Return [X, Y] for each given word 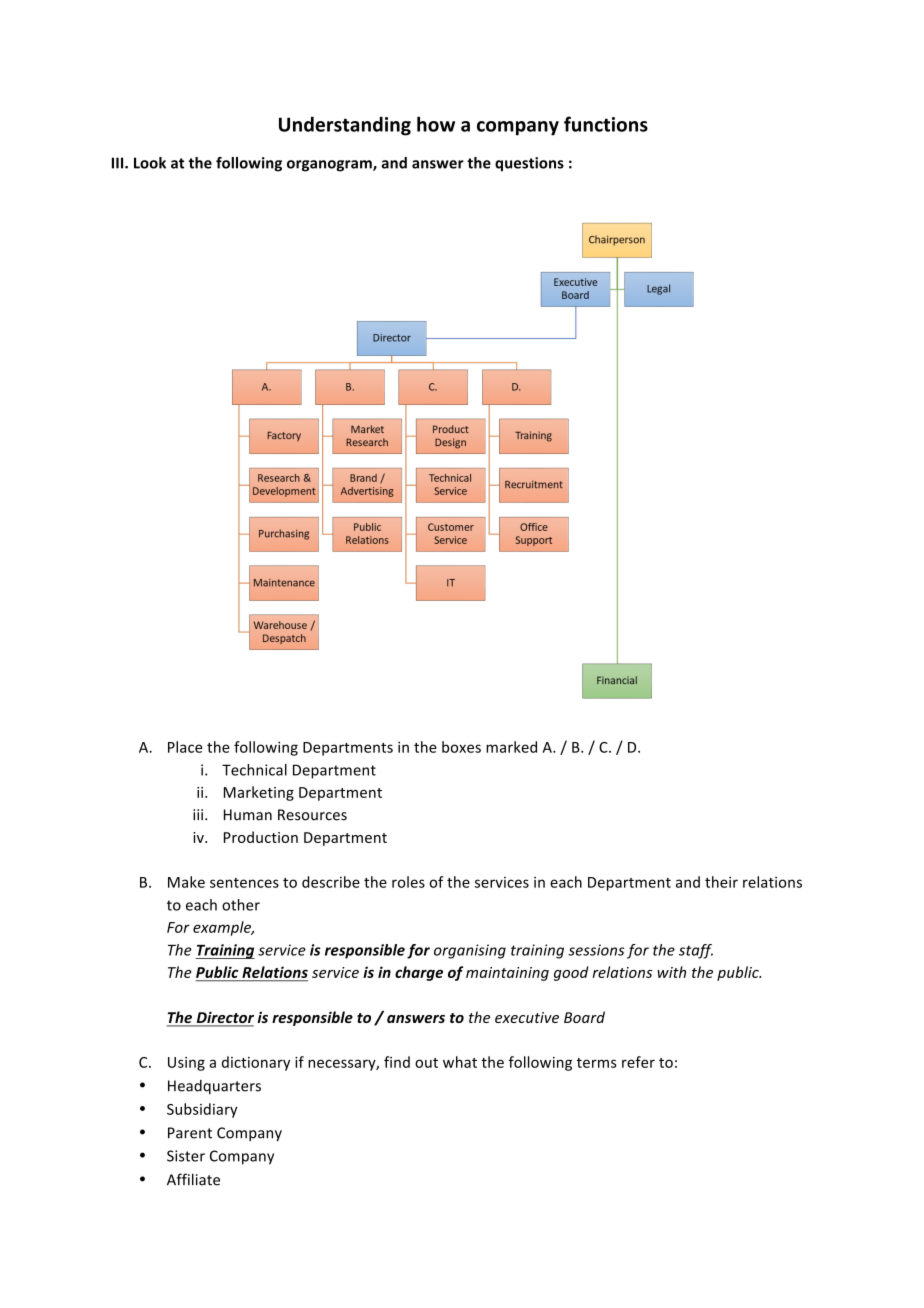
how [436, 124]
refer [638, 1062]
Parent [190, 1133]
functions [606, 124]
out [426, 1063]
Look [150, 163]
